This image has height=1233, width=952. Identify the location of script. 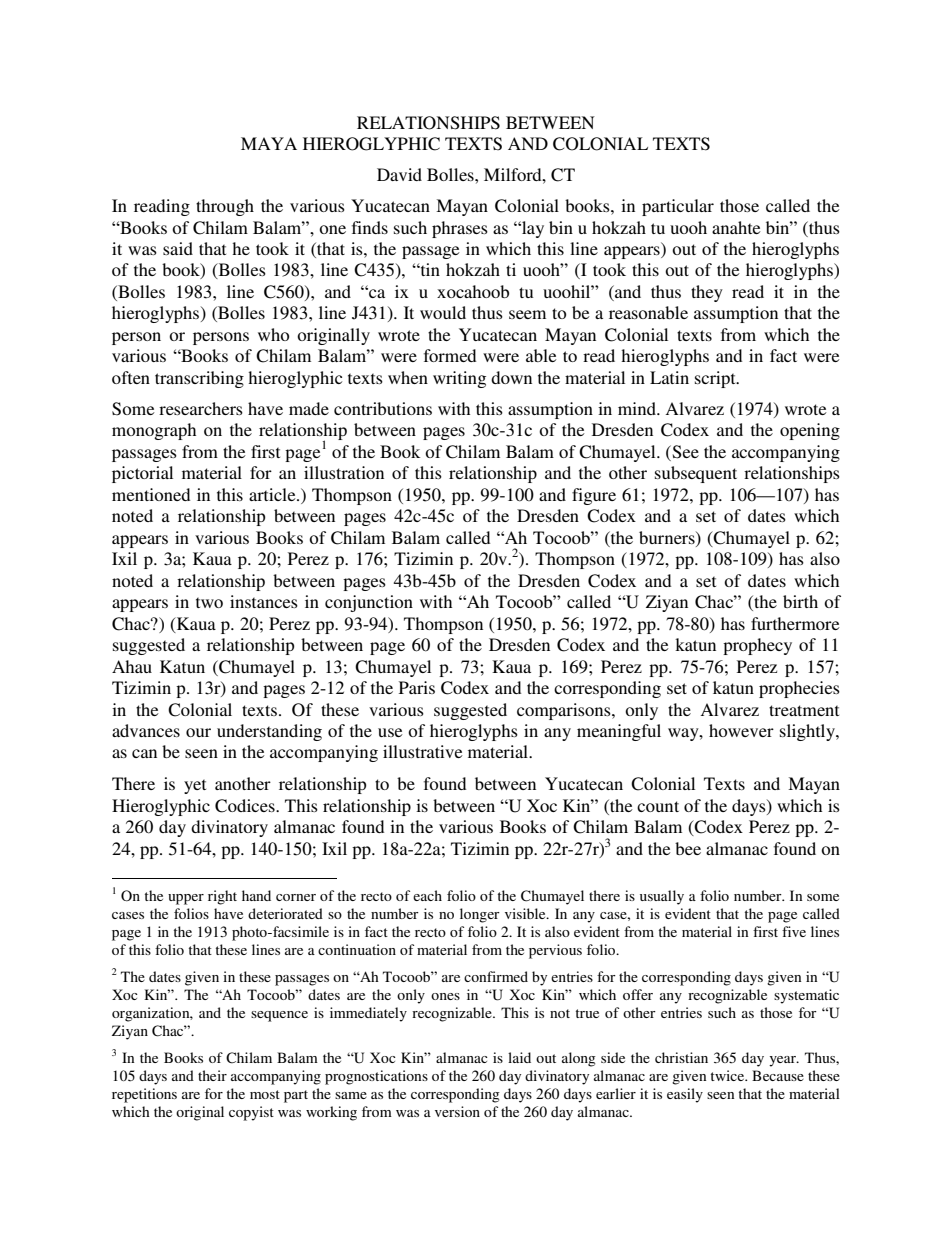
(716, 379).
